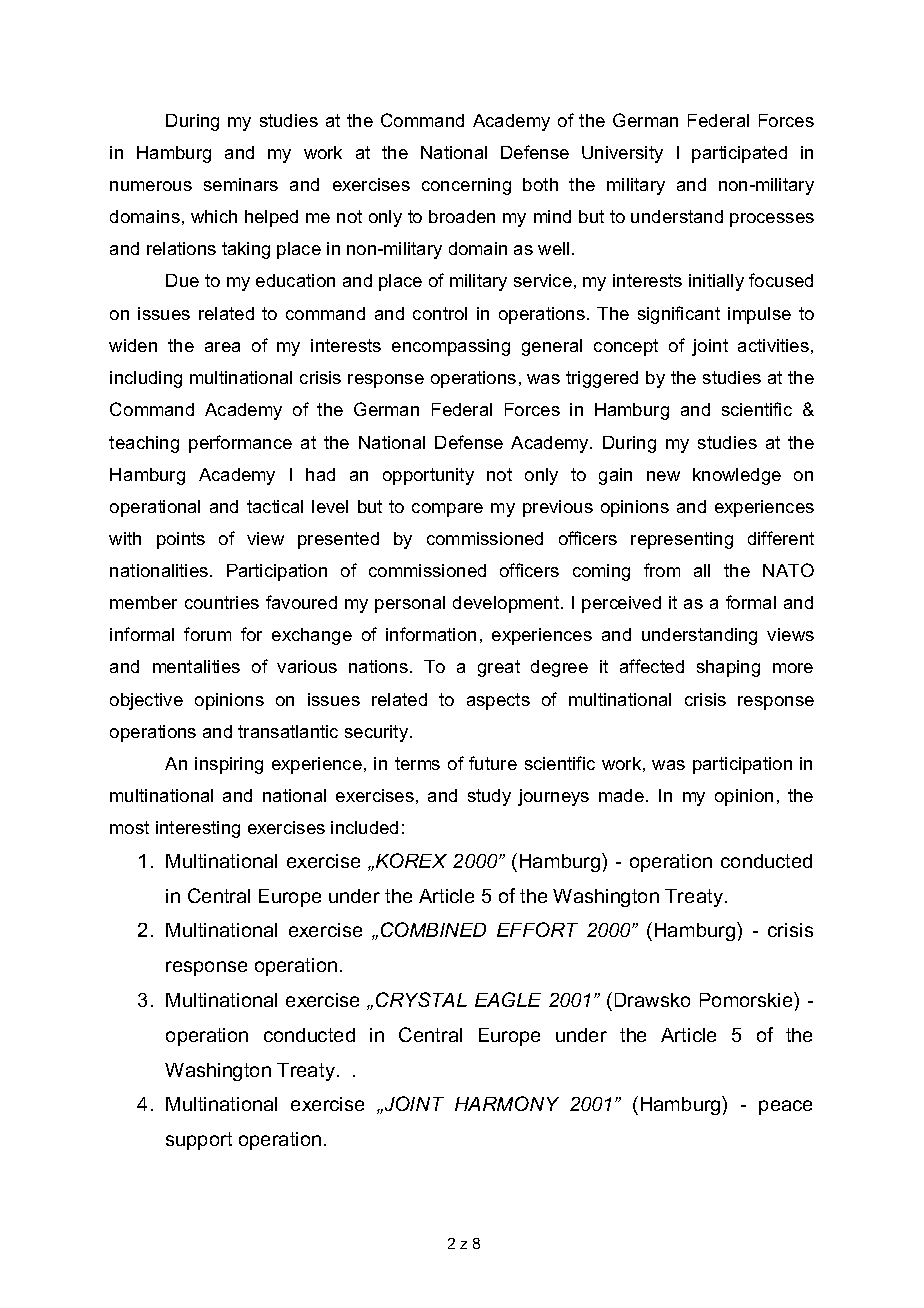  I want to click on forum, so click(207, 634).
